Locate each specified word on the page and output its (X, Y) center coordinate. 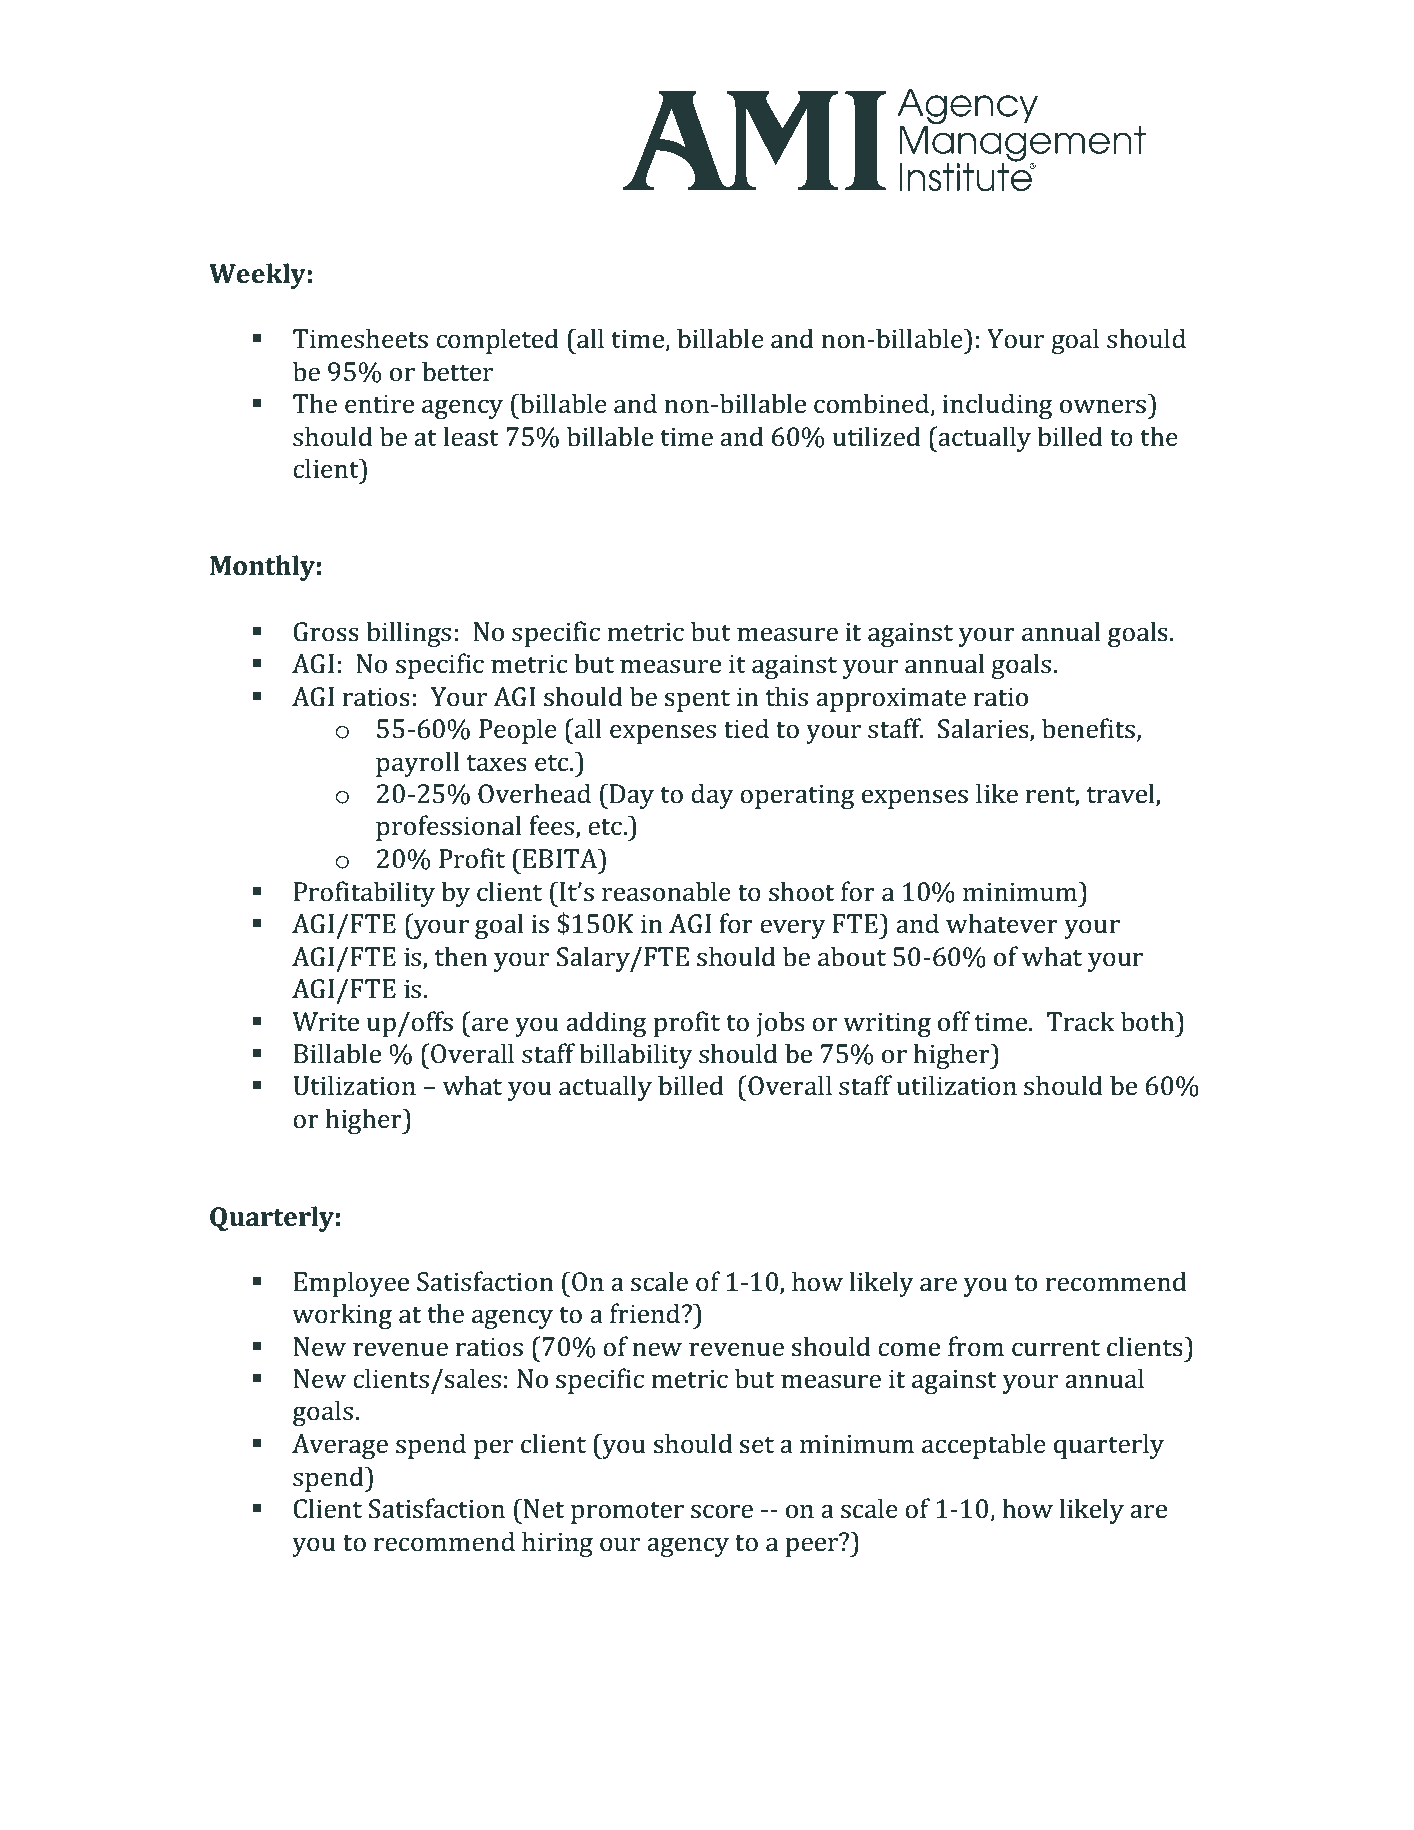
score (722, 1512)
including (997, 406)
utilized (876, 436)
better (457, 371)
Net (544, 1509)
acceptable (984, 1446)
